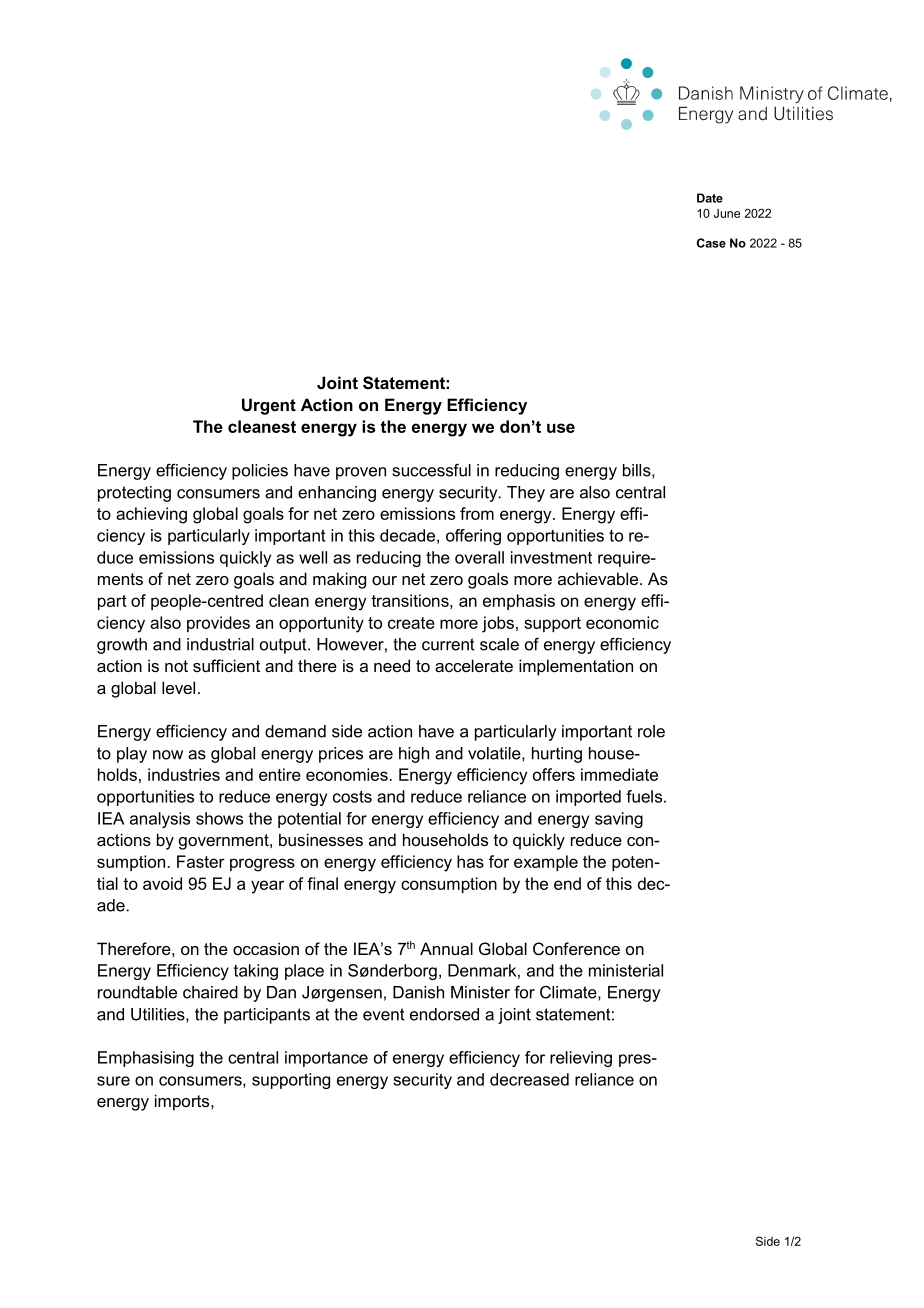  What do you see at coordinates (414, 755) in the screenshot?
I see `high` at bounding box center [414, 755].
